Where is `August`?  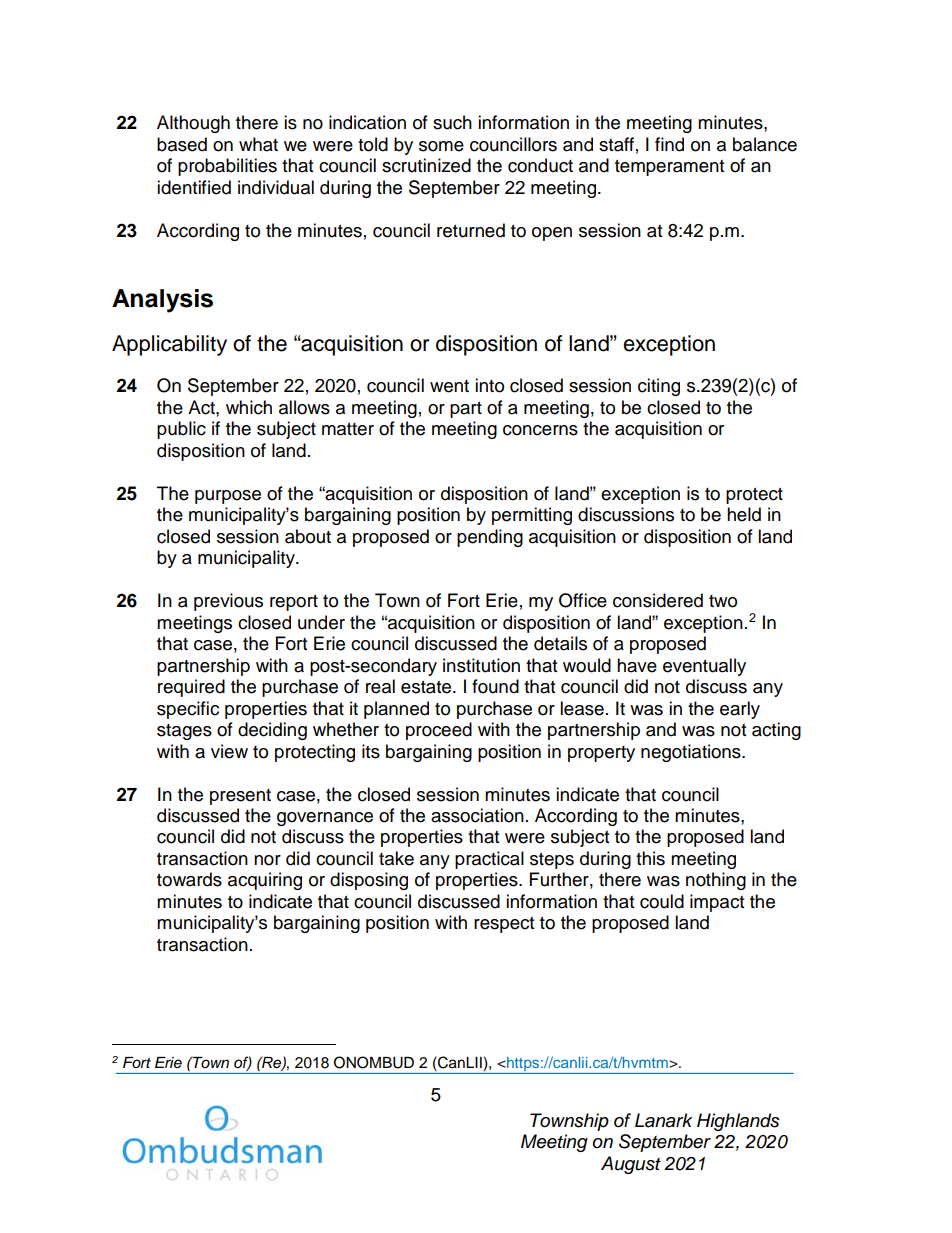 August is located at coordinates (631, 1165).
